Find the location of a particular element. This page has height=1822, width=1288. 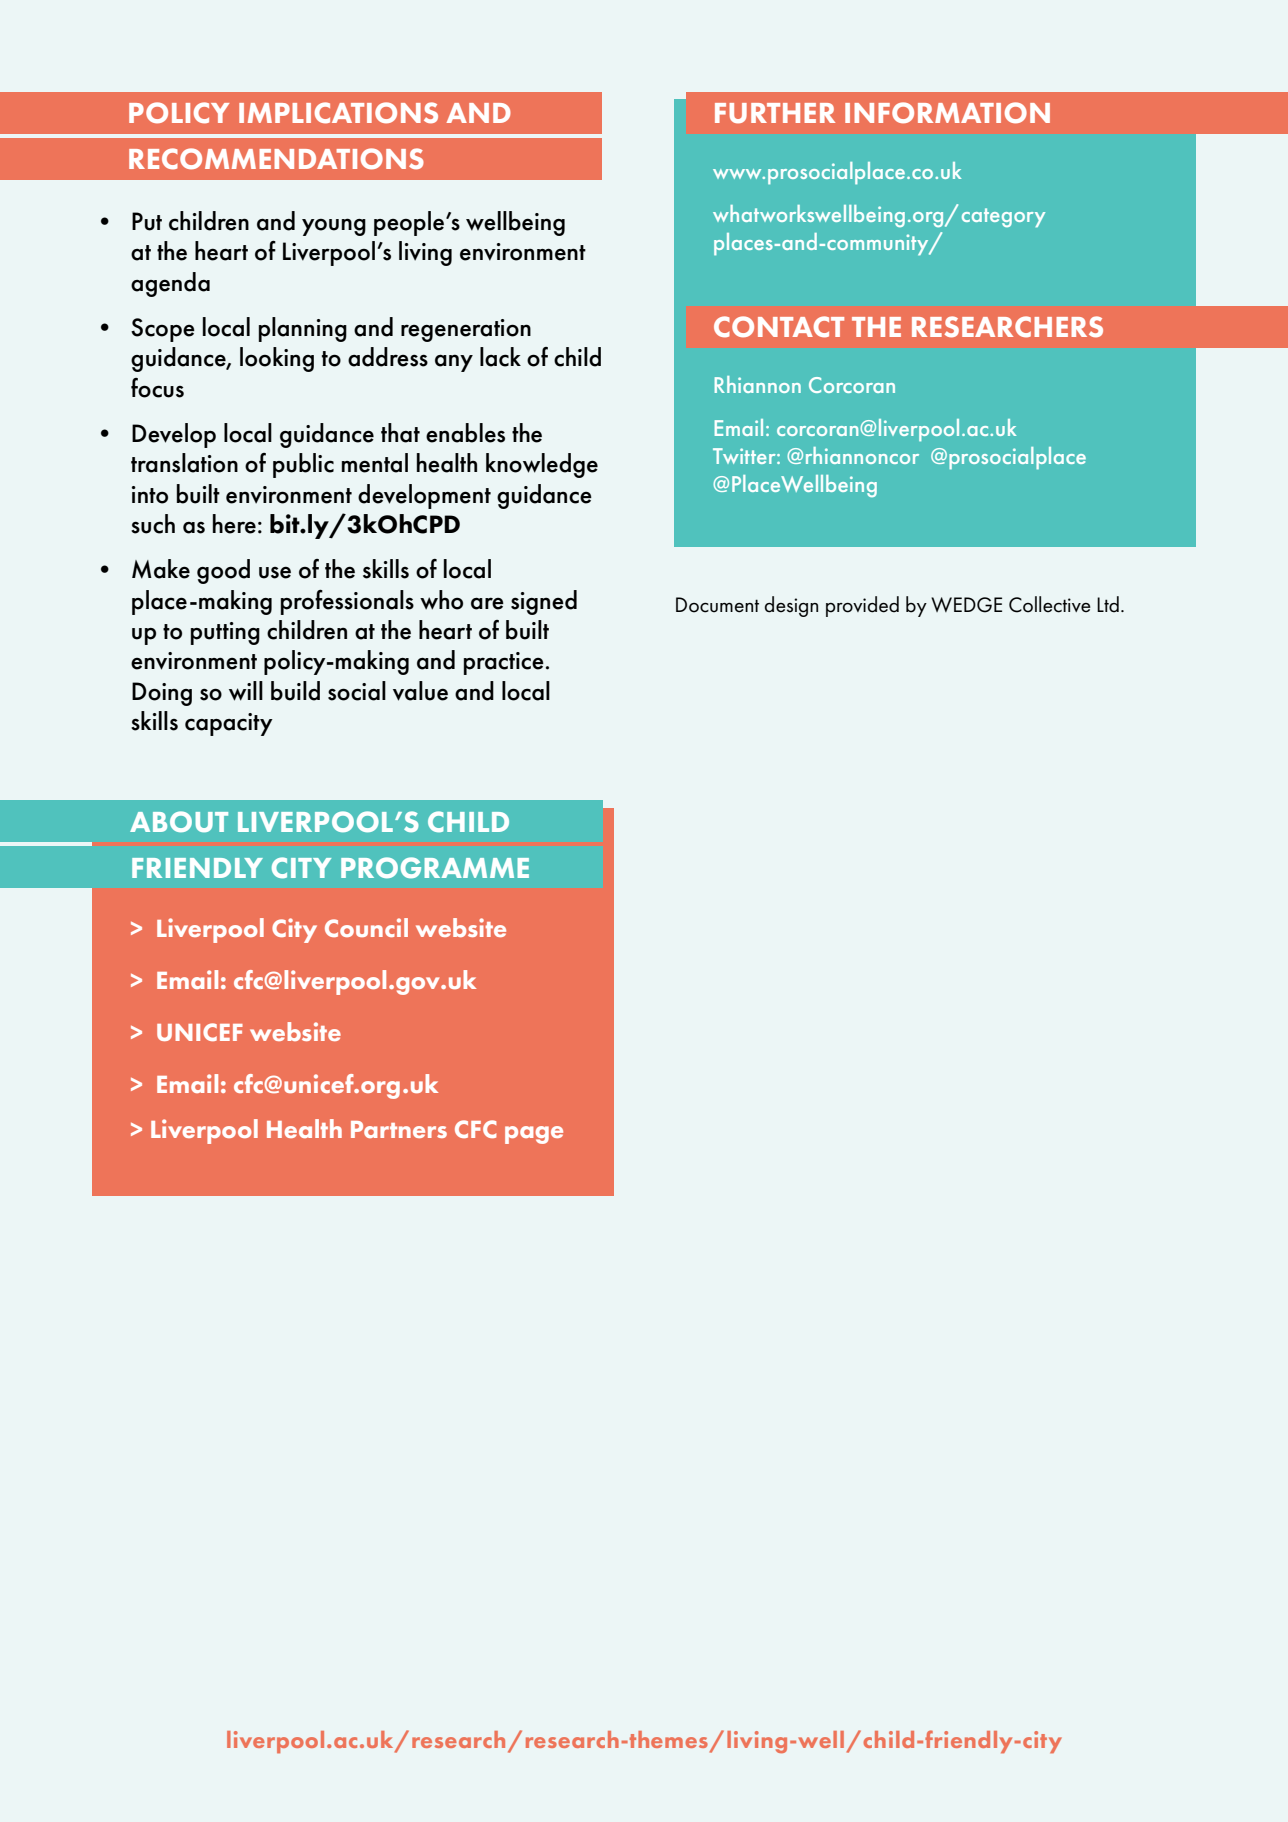

lack is located at coordinates (500, 357).
